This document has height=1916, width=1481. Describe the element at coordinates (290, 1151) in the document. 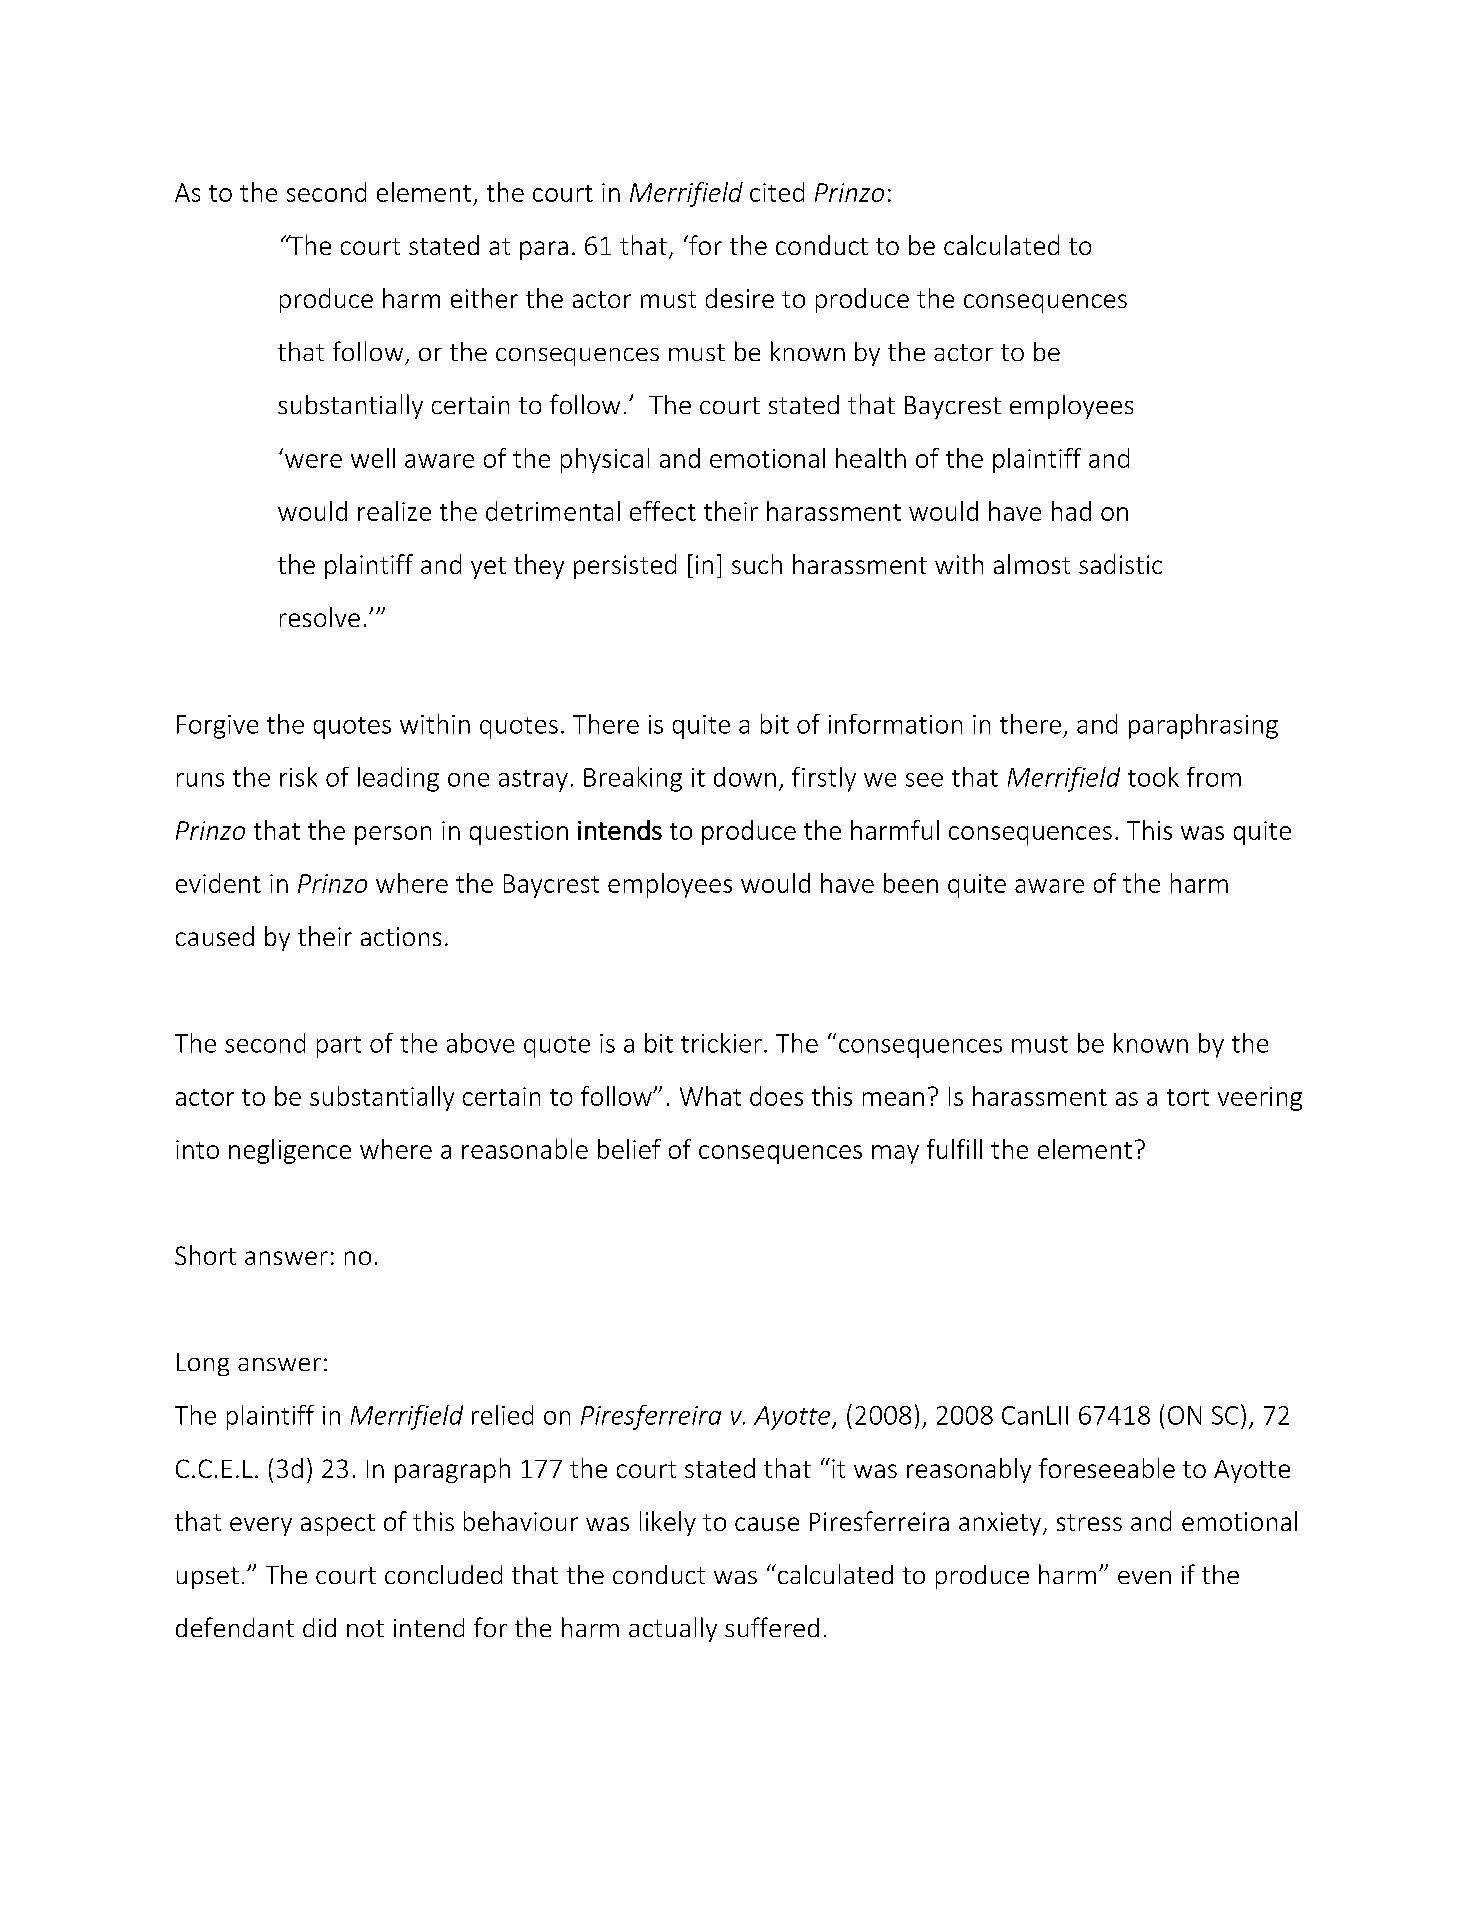

I see `negligence` at that location.
